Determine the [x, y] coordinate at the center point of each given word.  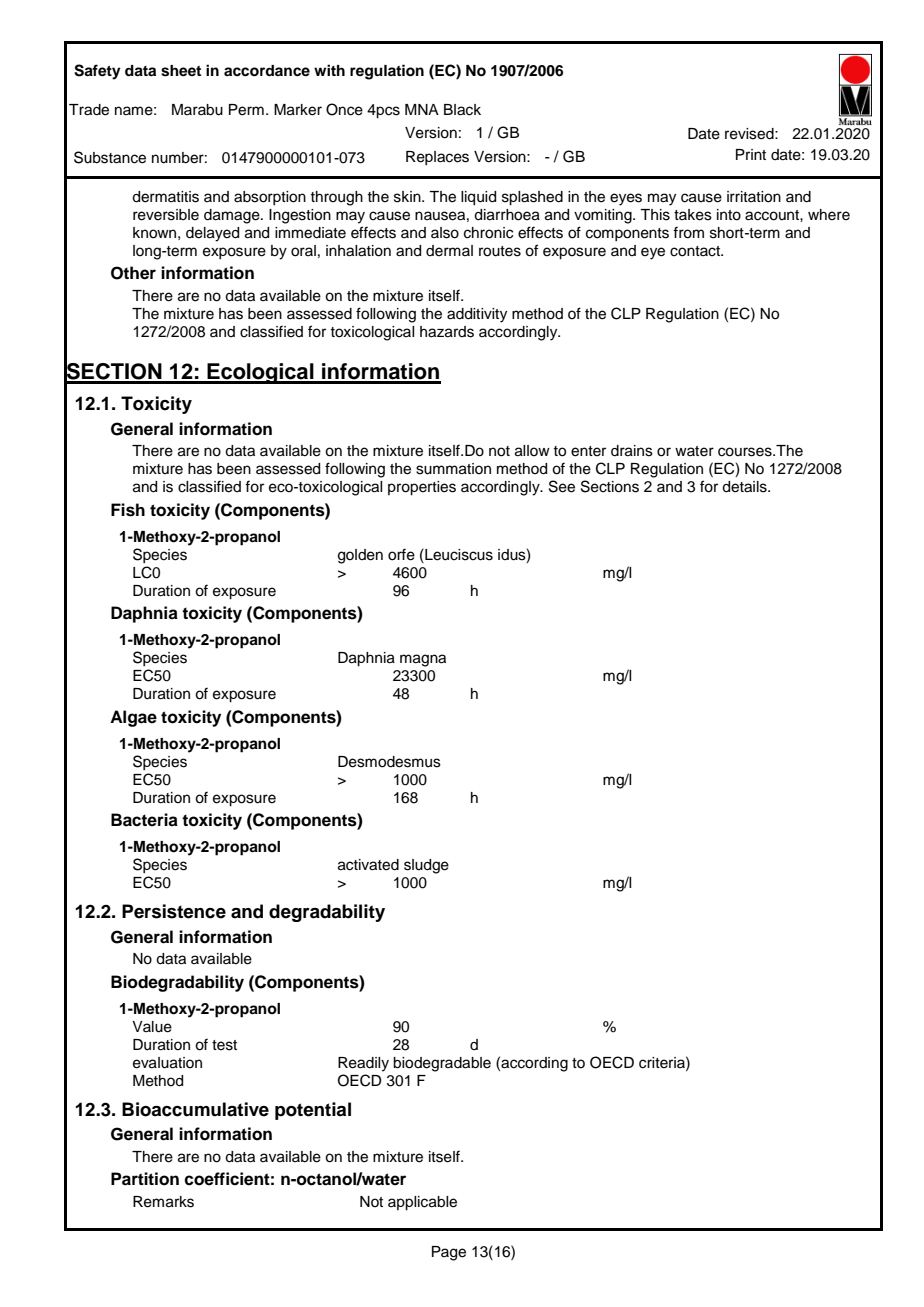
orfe [401, 554]
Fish [128, 510]
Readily [363, 1064]
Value [152, 1027]
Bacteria [144, 820]
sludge [426, 866]
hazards [447, 332]
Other [133, 273]
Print [751, 154]
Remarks [163, 1202]
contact [696, 251]
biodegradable [442, 1064]
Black [462, 110]
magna [423, 660]
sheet [181, 71]
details [745, 487]
